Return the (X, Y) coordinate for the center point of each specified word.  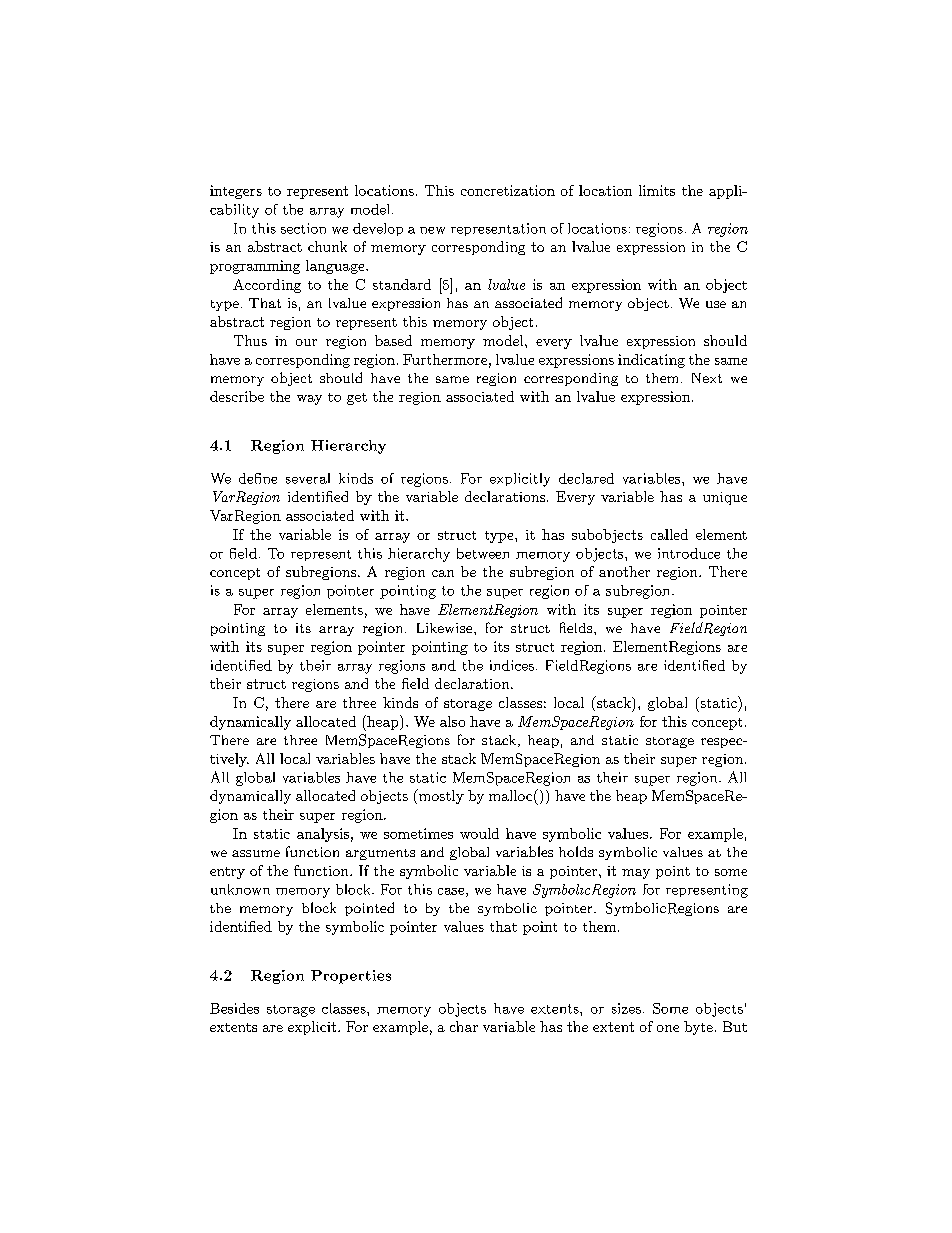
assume (256, 853)
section (303, 228)
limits (657, 190)
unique (725, 498)
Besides (234, 1008)
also (452, 721)
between (483, 553)
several (308, 478)
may (636, 874)
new (432, 230)
